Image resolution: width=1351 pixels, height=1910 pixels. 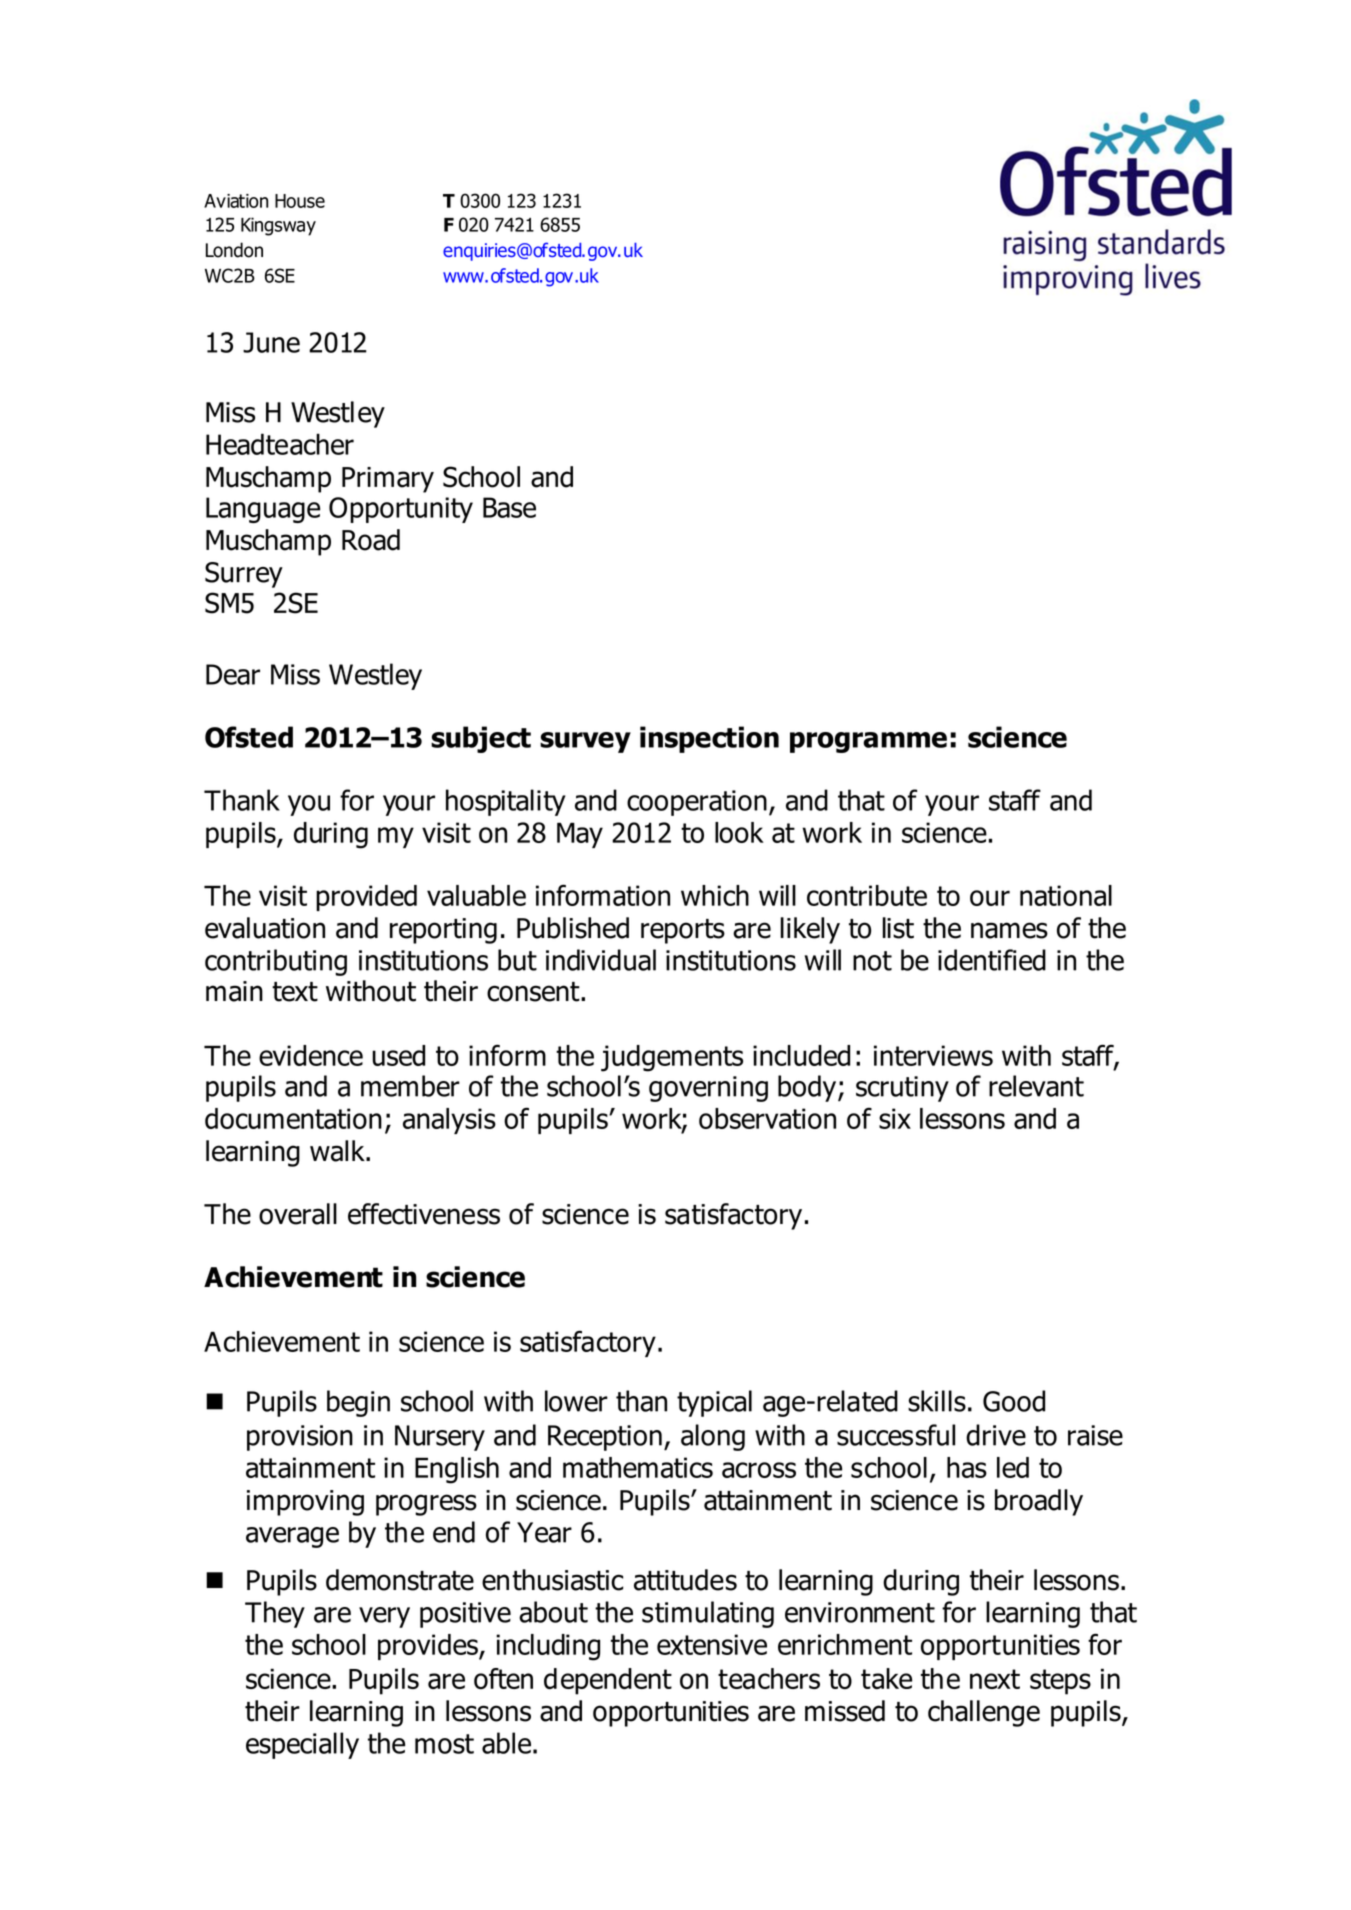 What do you see at coordinates (868, 742) in the page?
I see `programme` at bounding box center [868, 742].
